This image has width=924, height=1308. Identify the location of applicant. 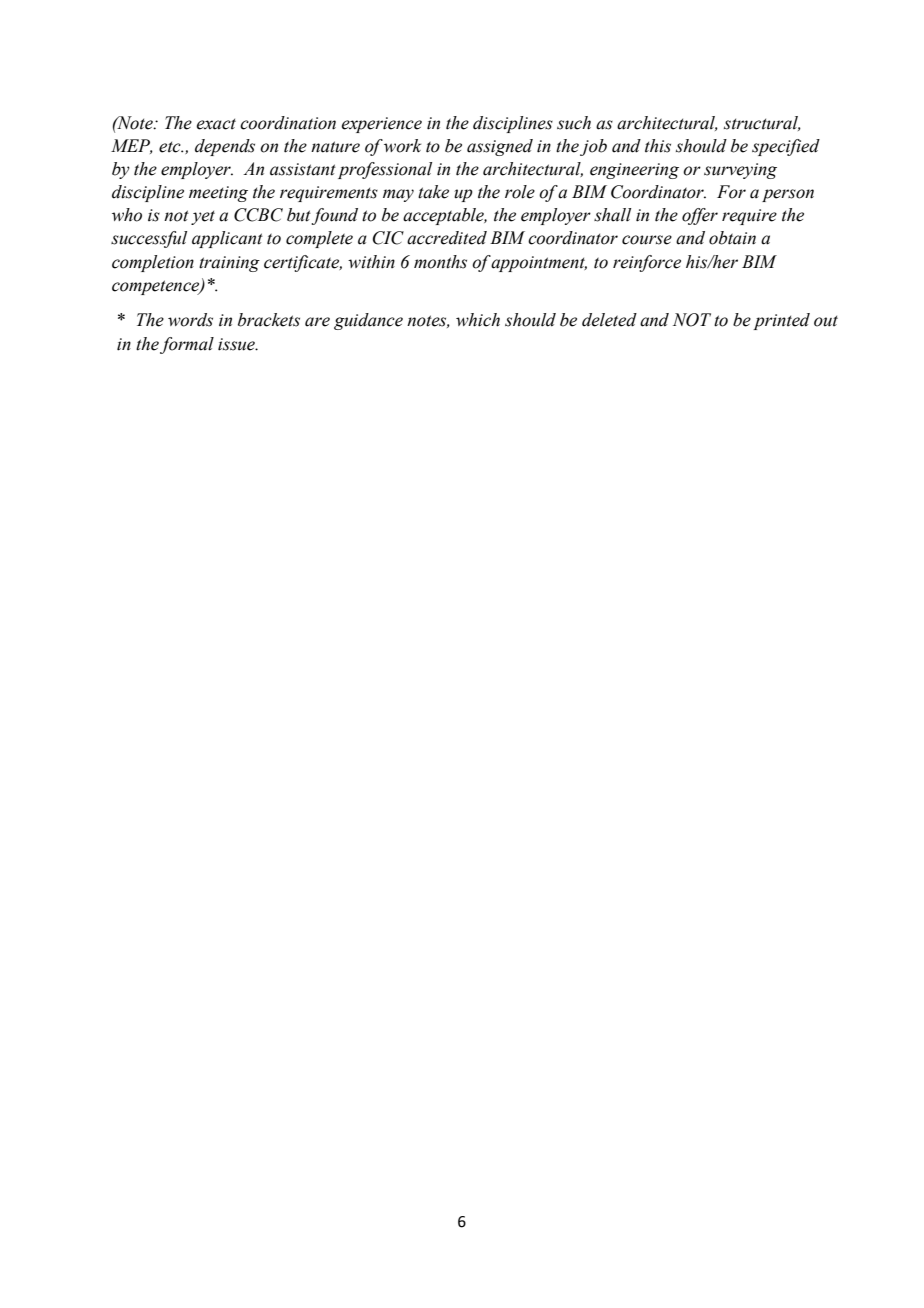
(227, 239).
